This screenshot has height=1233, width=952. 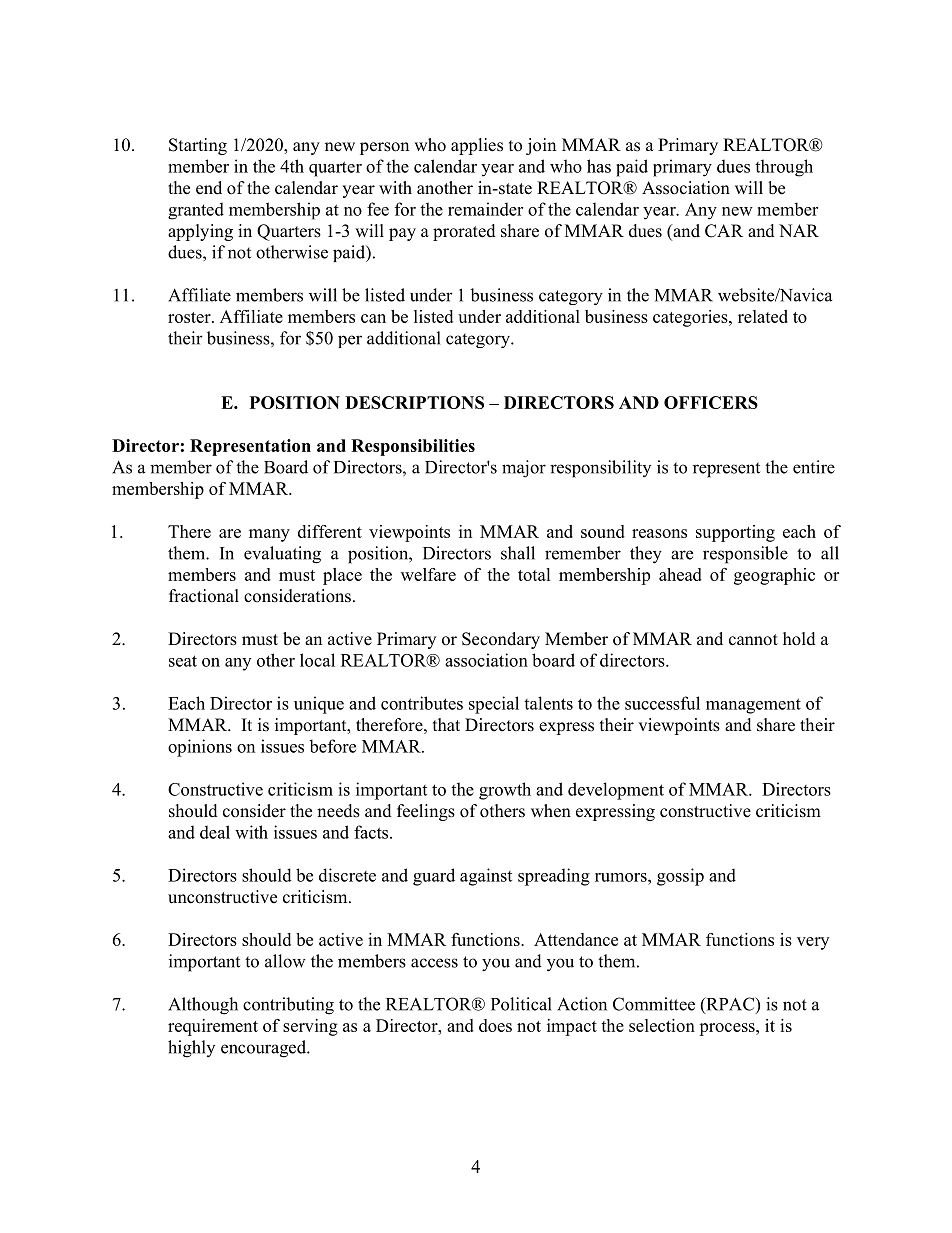 I want to click on contributing, so click(x=288, y=1006).
